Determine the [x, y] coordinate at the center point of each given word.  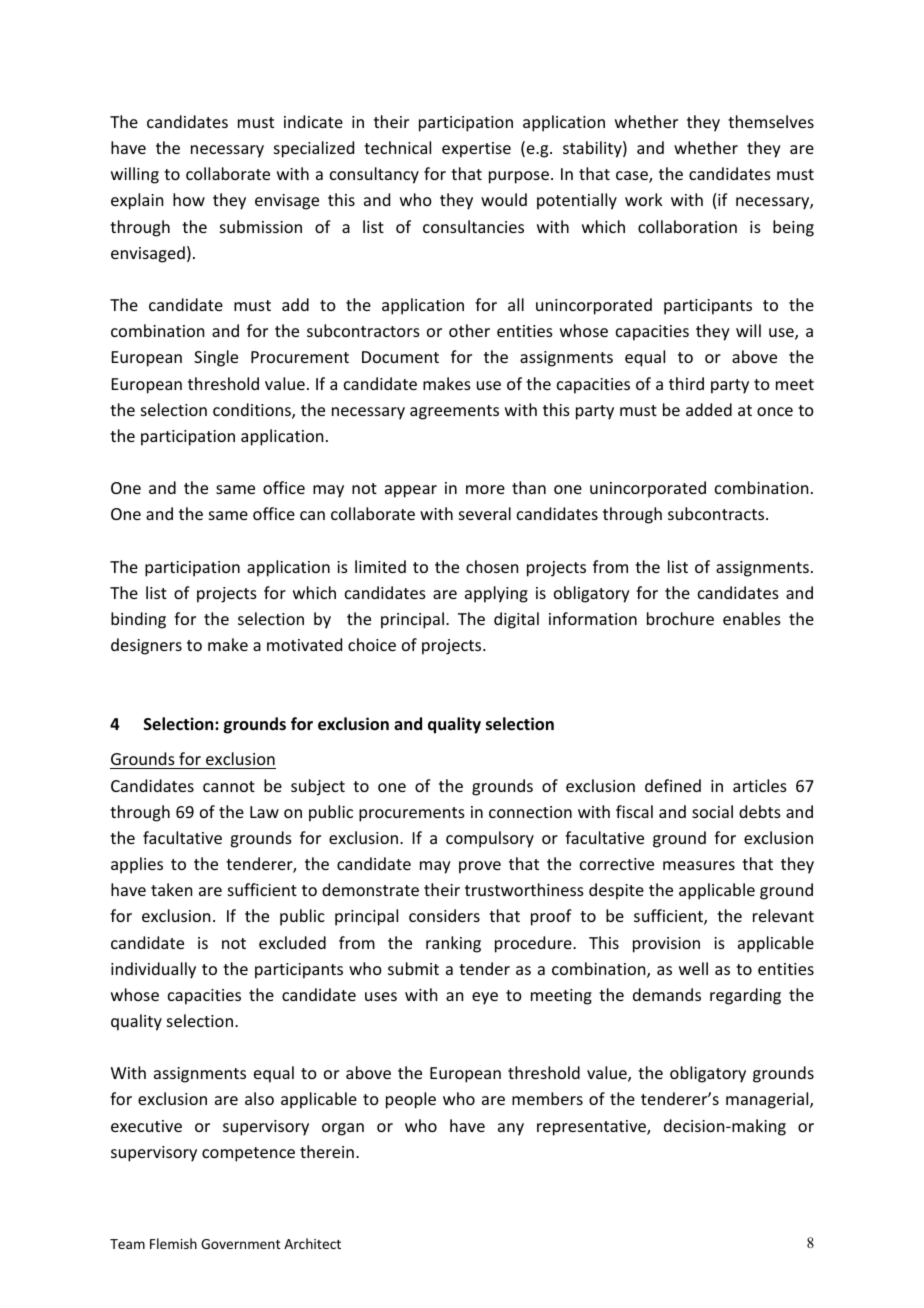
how [189, 199]
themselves [771, 121]
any [511, 1129]
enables [752, 618]
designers [146, 646]
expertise [476, 150]
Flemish [173, 1243]
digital [516, 620]
